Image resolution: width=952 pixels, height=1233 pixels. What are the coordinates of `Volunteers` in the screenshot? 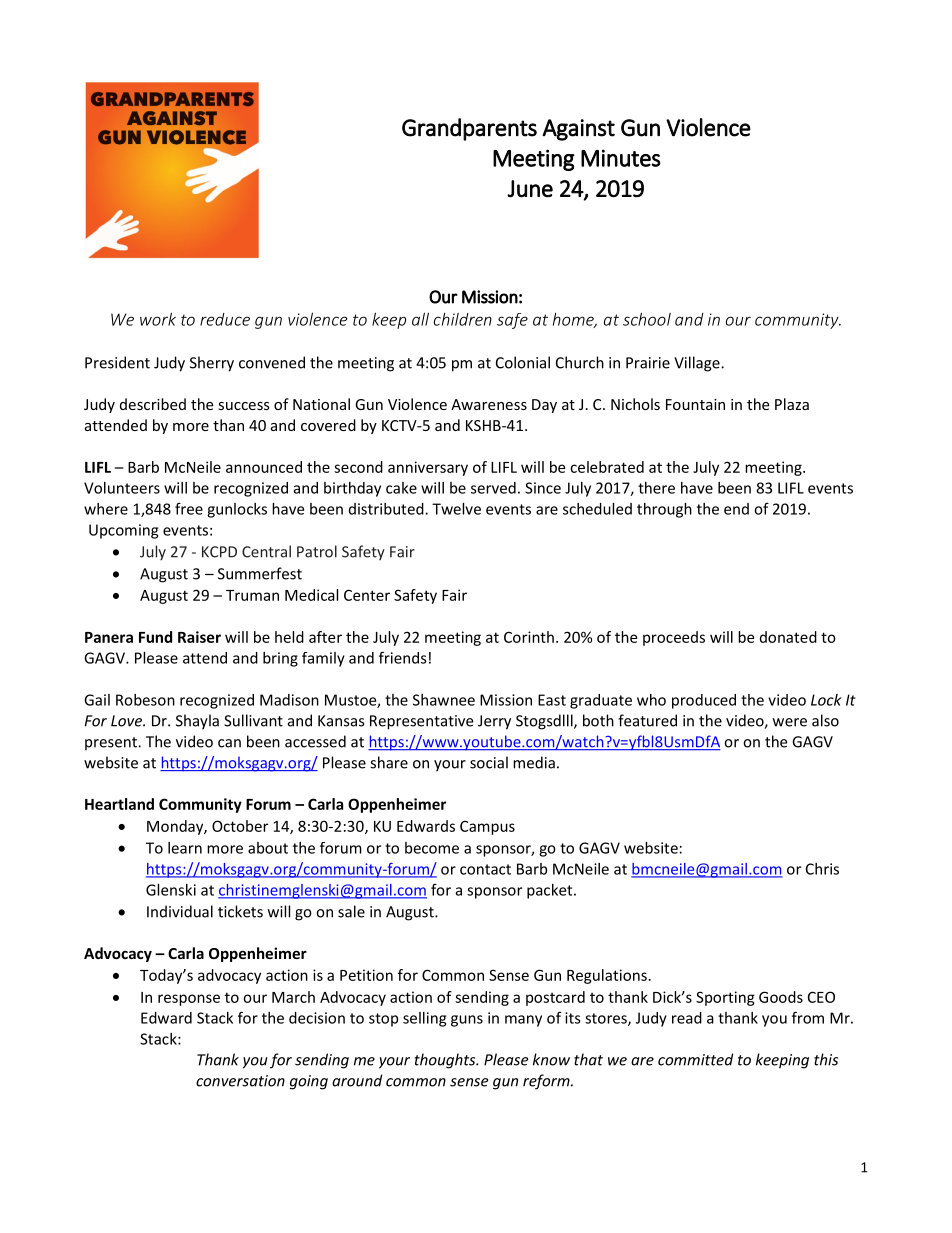 It's located at (122, 488).
